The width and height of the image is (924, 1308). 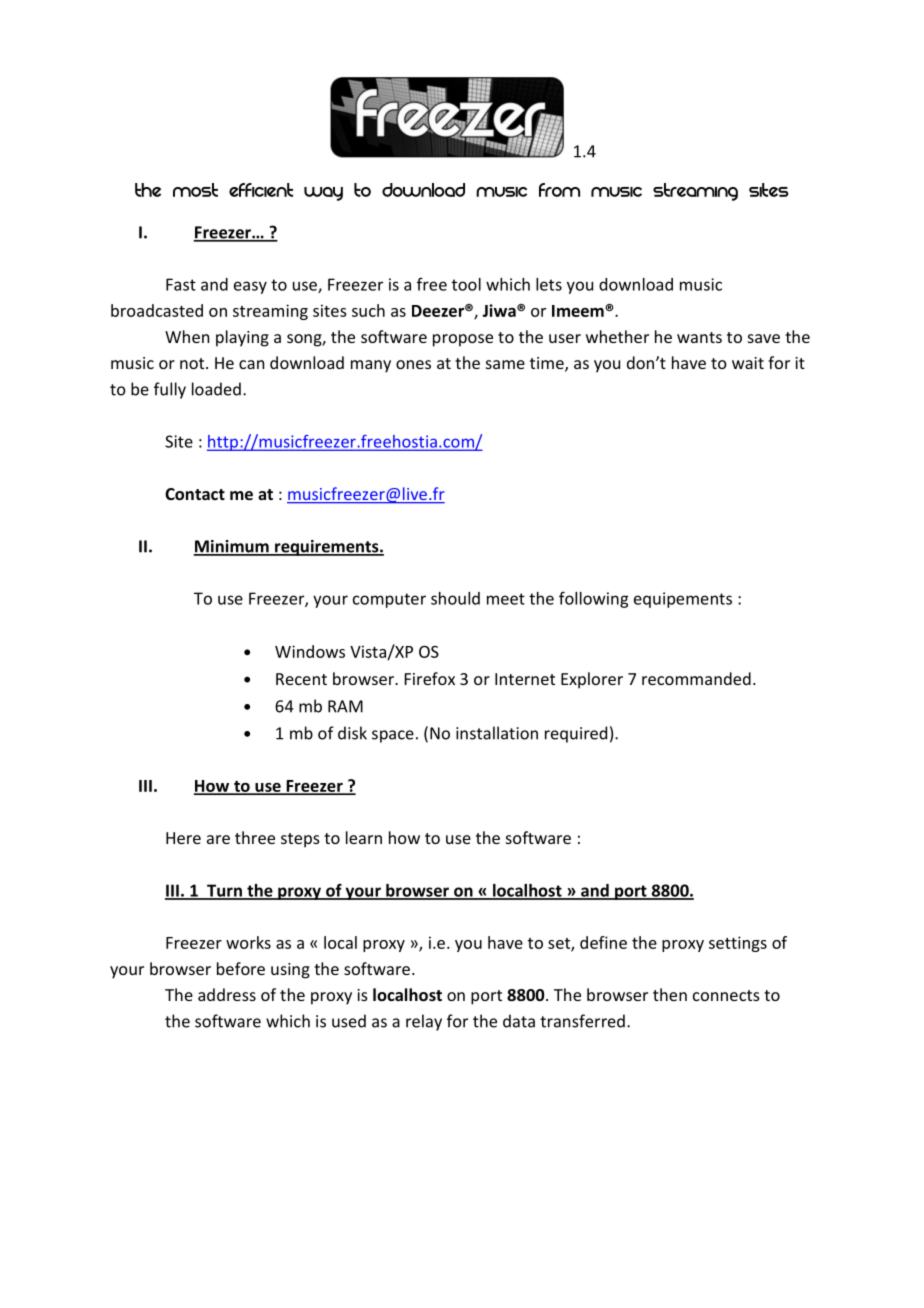 What do you see at coordinates (466, 284) in the image?
I see `tool` at bounding box center [466, 284].
